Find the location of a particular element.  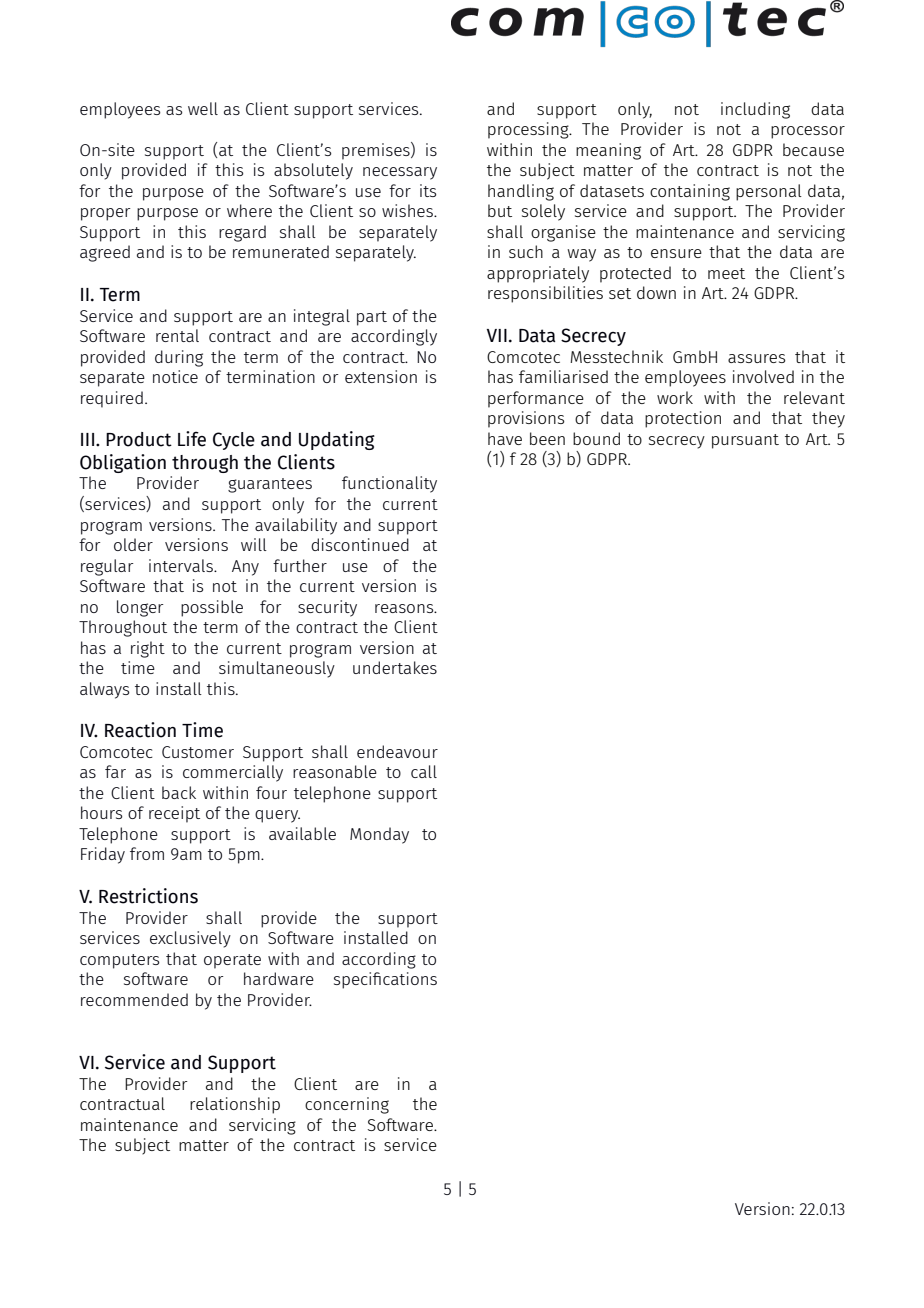

relationship is located at coordinates (235, 1105).
